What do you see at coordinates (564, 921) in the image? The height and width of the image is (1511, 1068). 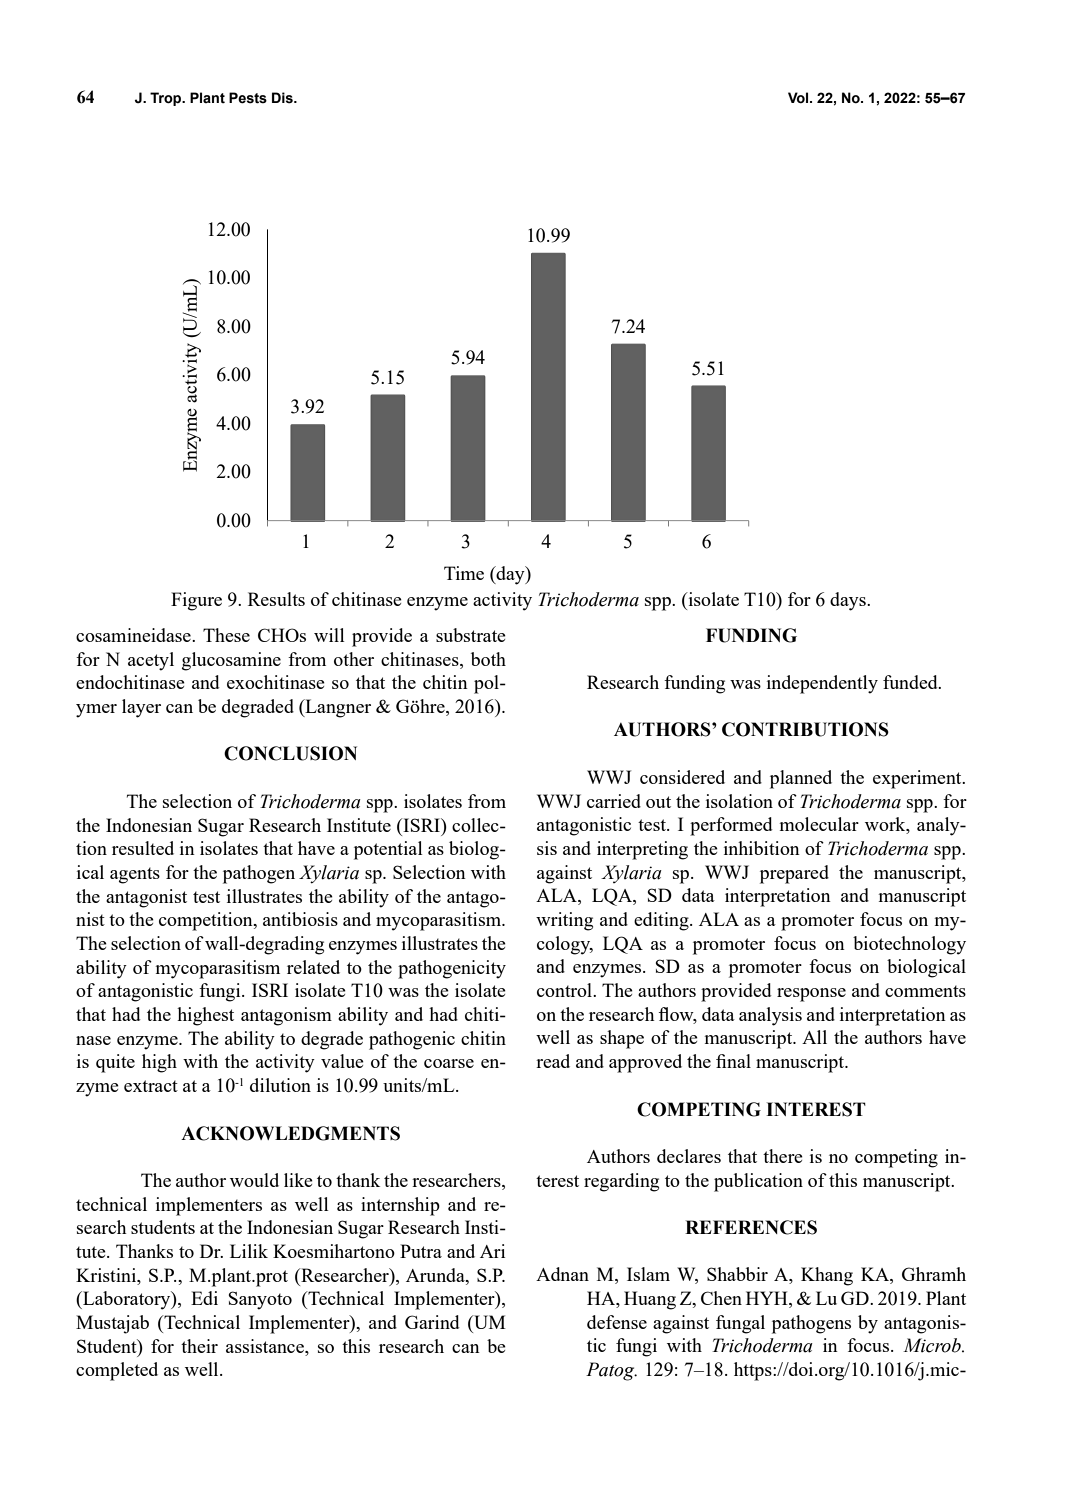 I see `writing` at bounding box center [564, 921].
